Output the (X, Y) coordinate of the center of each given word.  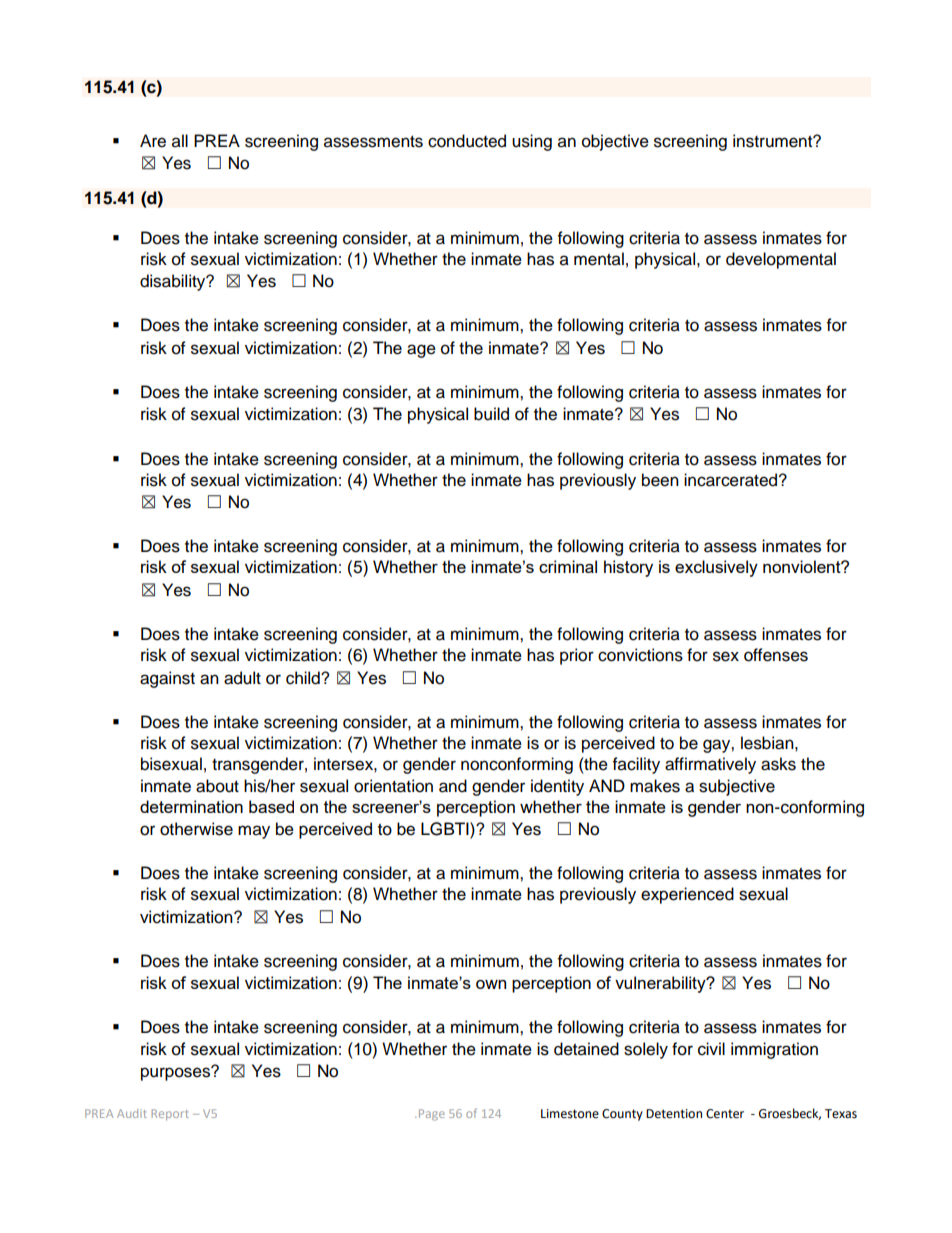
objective (615, 142)
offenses (776, 655)
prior (577, 656)
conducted (467, 141)
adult (242, 678)
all (180, 141)
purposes (176, 1073)
